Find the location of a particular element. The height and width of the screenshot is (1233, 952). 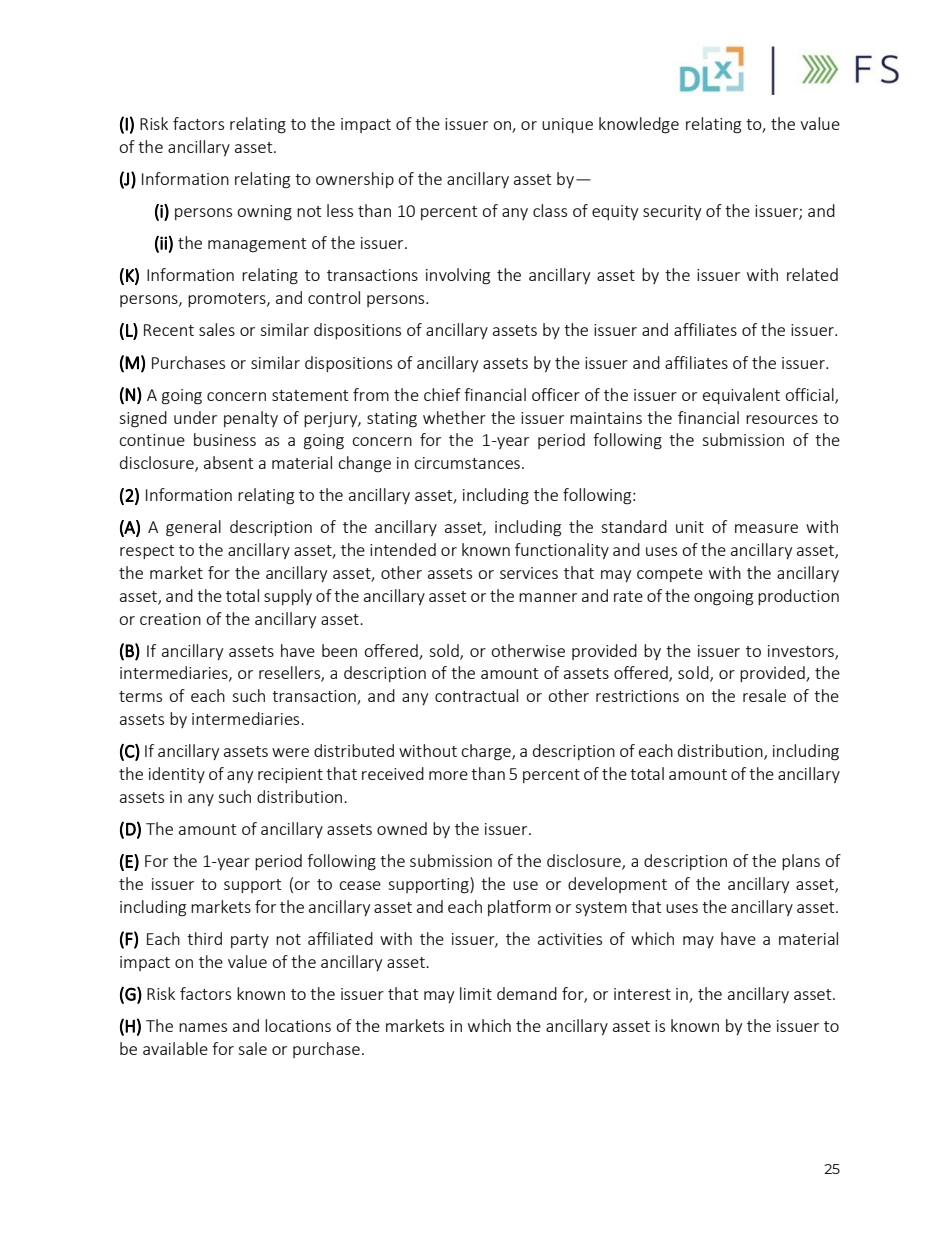

business is located at coordinates (225, 439).
